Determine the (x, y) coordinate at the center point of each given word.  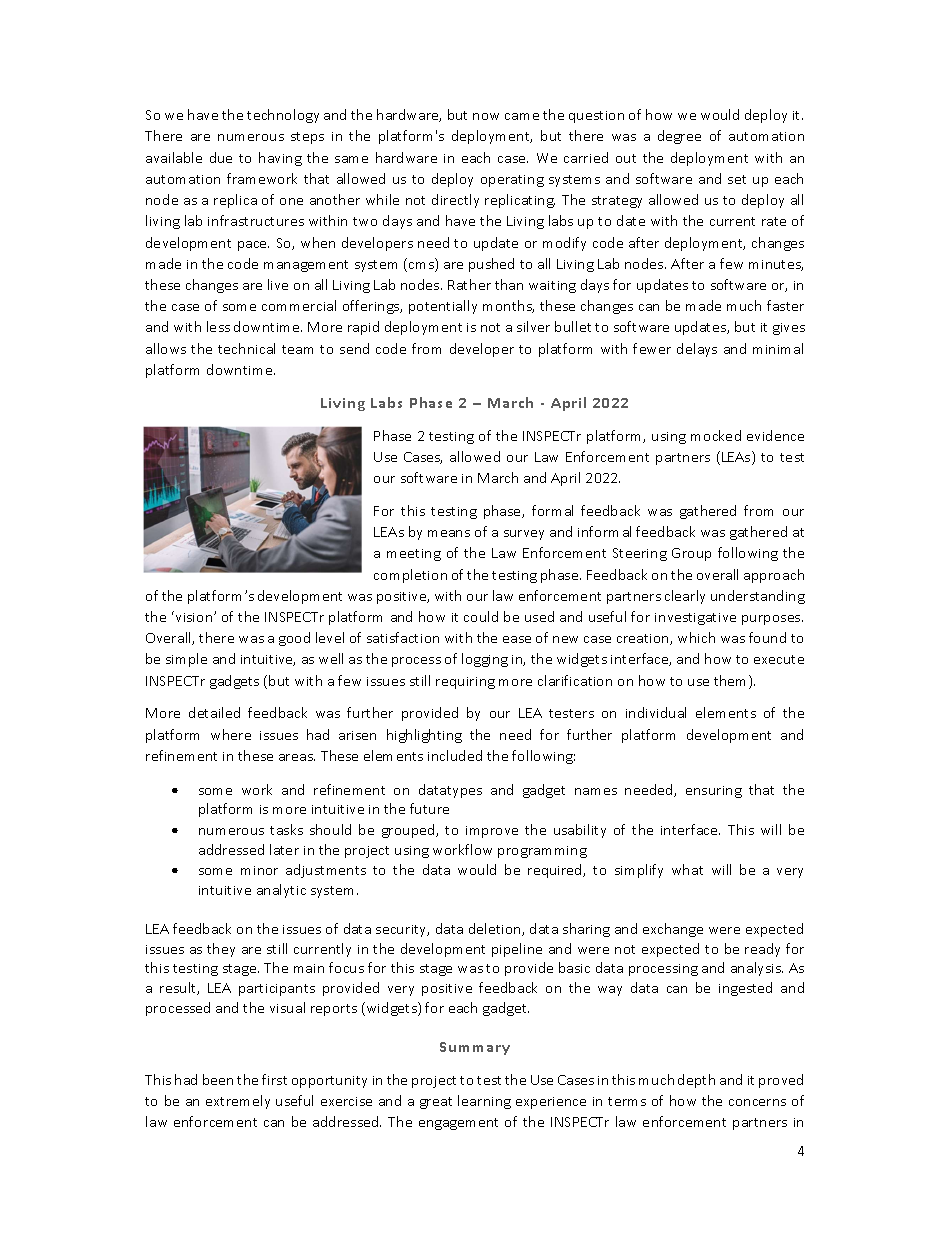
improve (492, 832)
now (486, 116)
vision (194, 616)
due (221, 157)
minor (259, 870)
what (687, 869)
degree (679, 137)
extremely (238, 1102)
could (481, 616)
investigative (695, 619)
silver (533, 326)
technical (246, 348)
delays (697, 350)
